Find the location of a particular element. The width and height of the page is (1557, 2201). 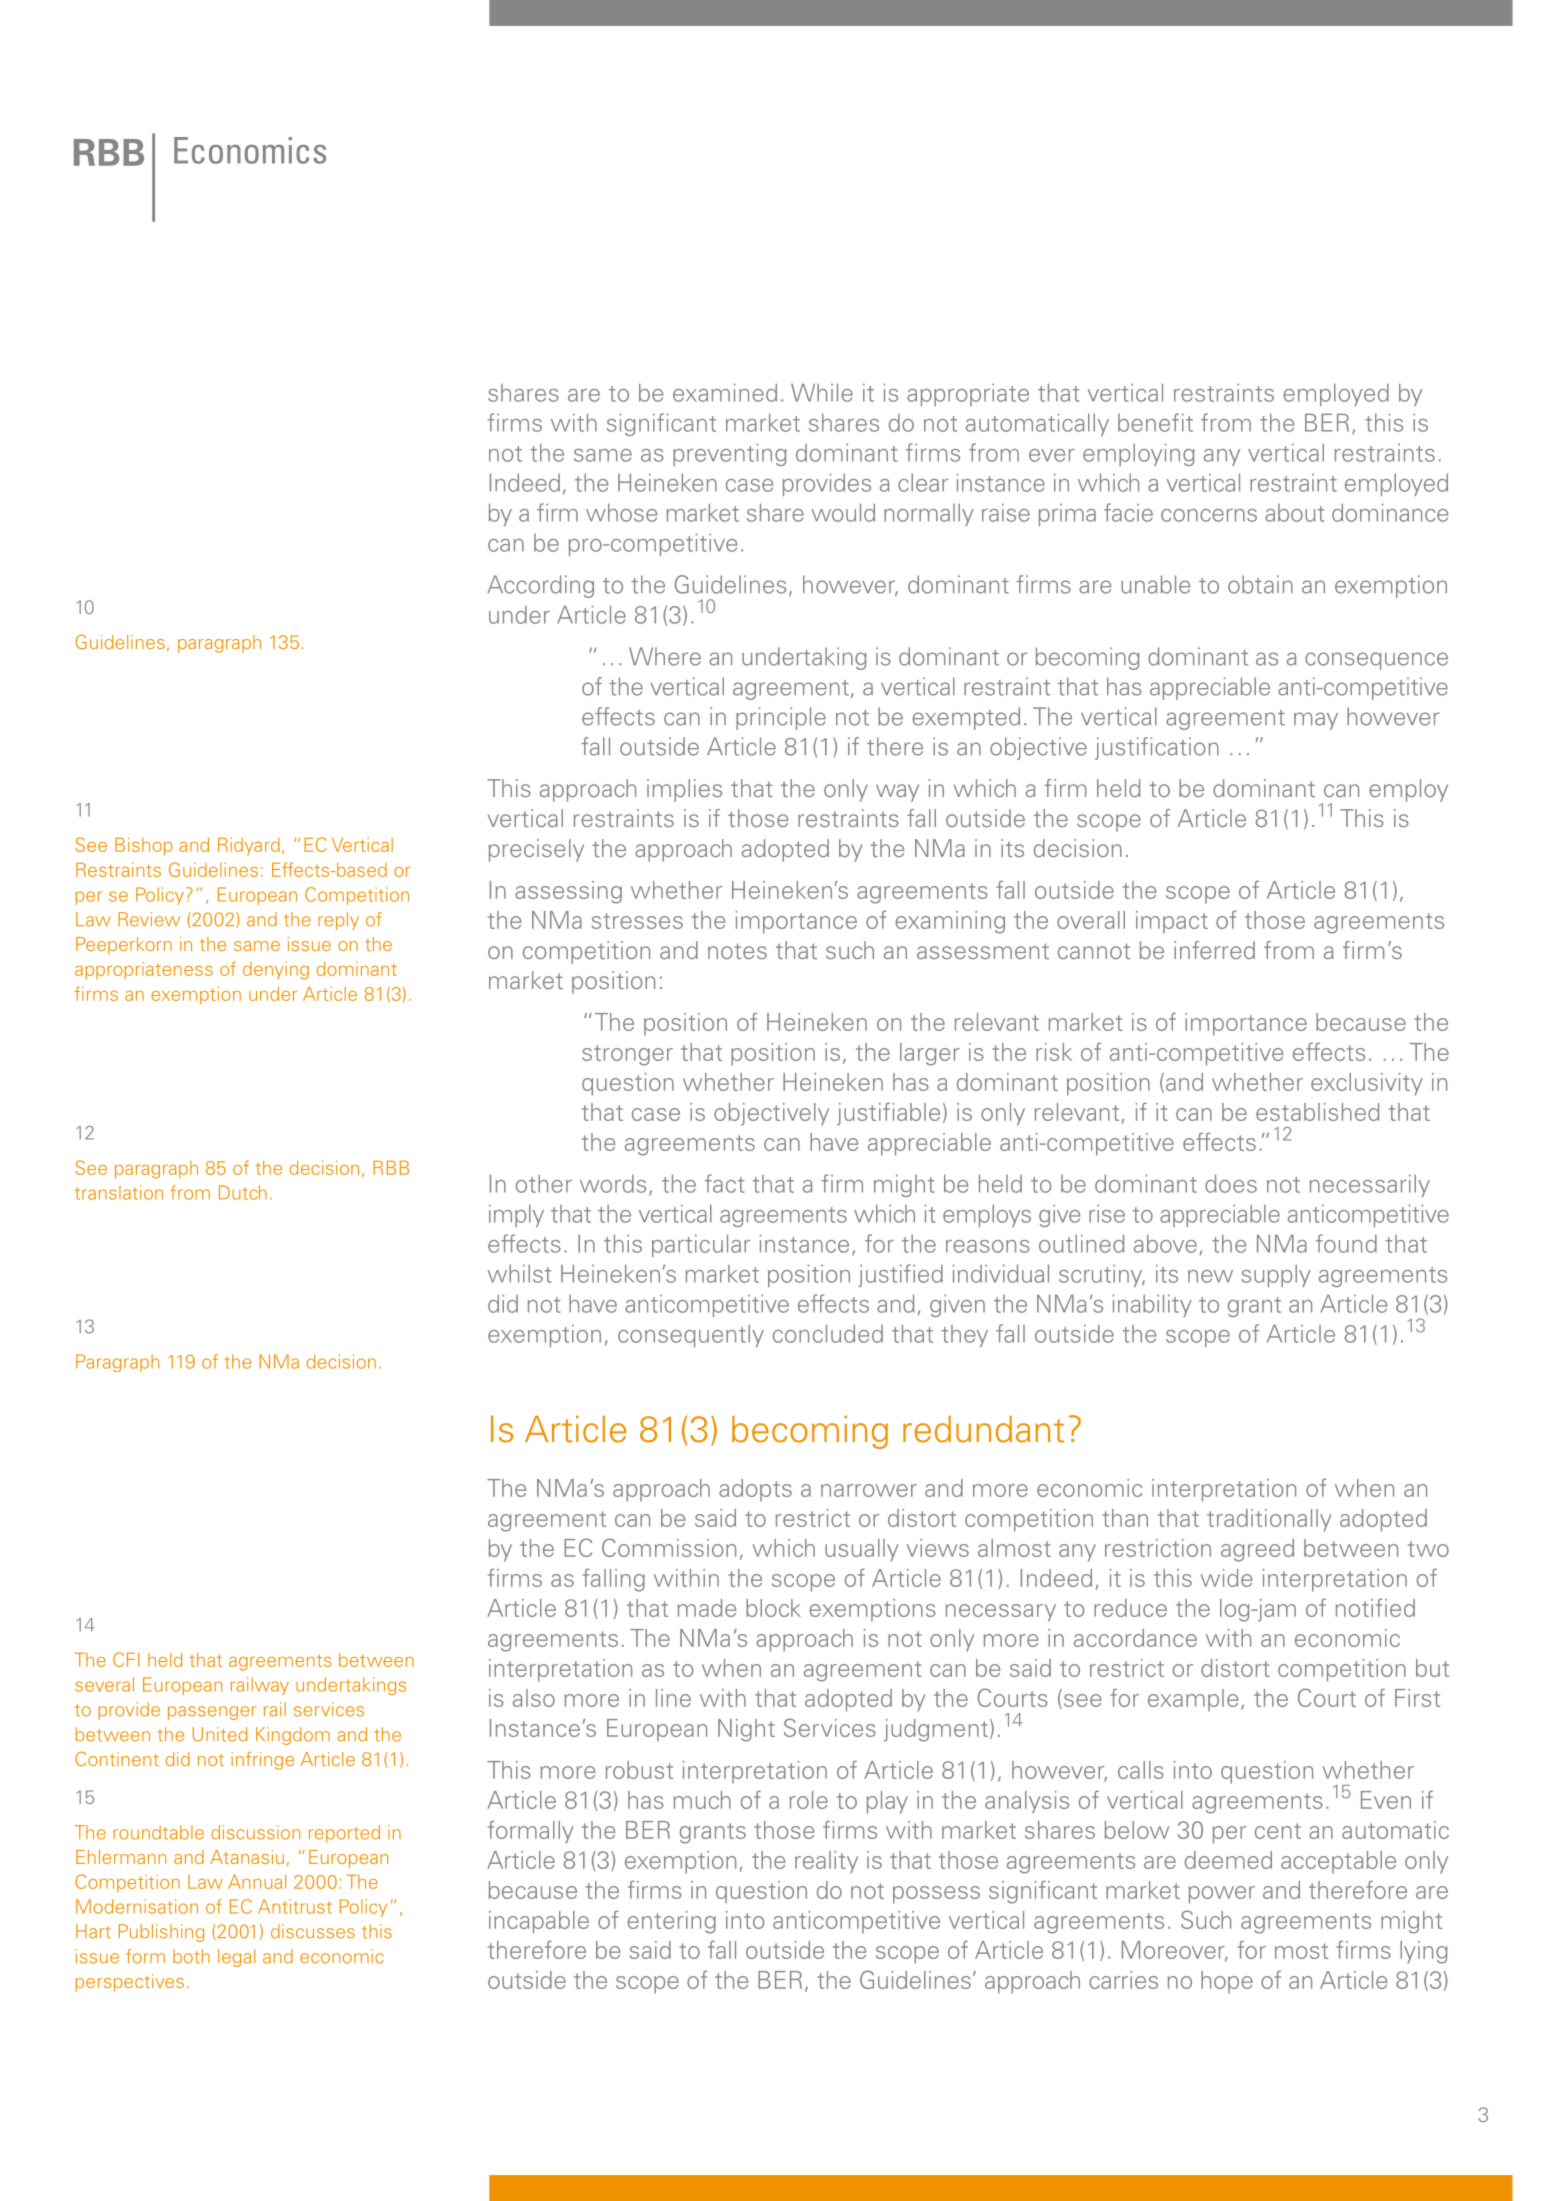

benefit is located at coordinates (1155, 422).
